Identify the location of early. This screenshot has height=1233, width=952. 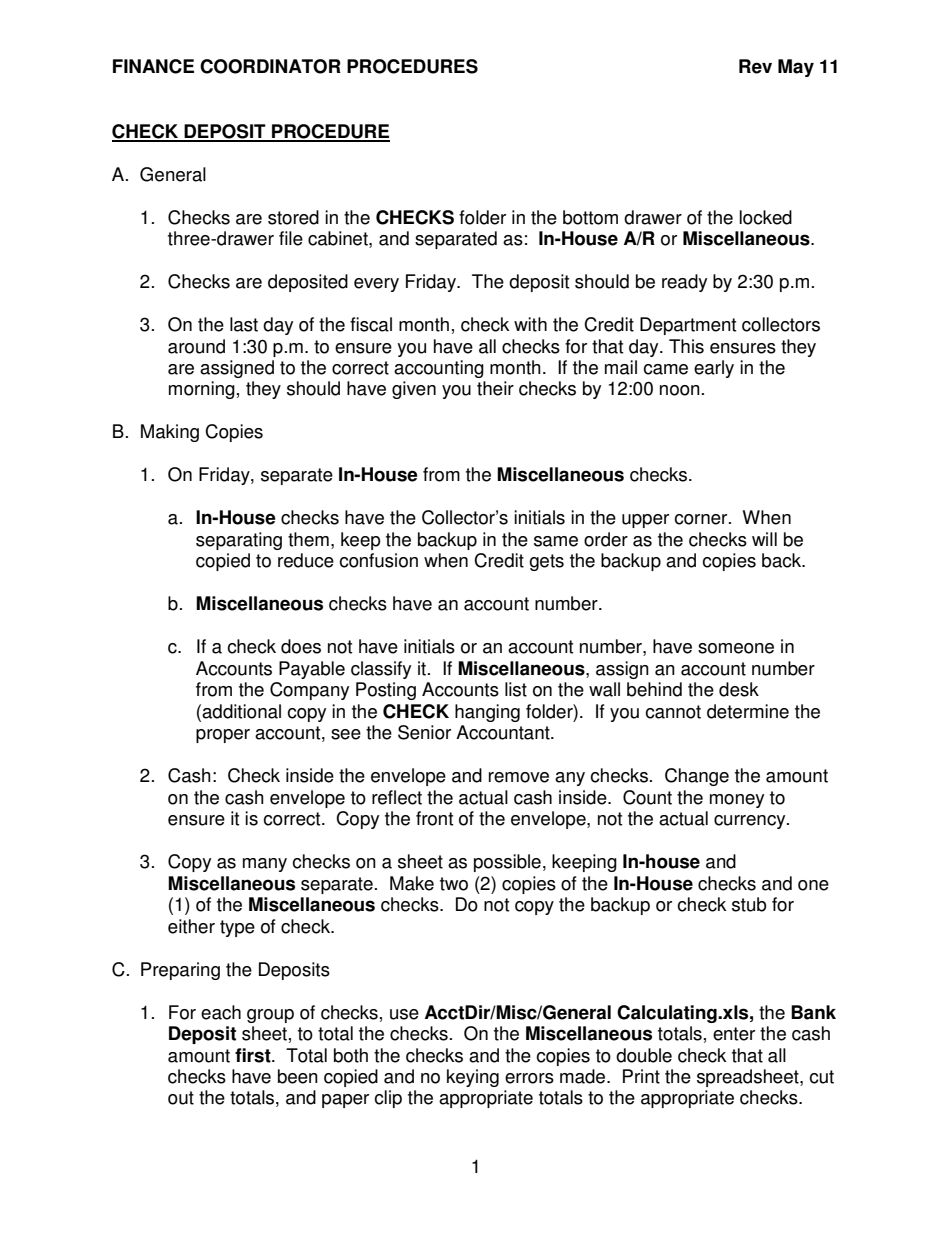
(714, 369).
